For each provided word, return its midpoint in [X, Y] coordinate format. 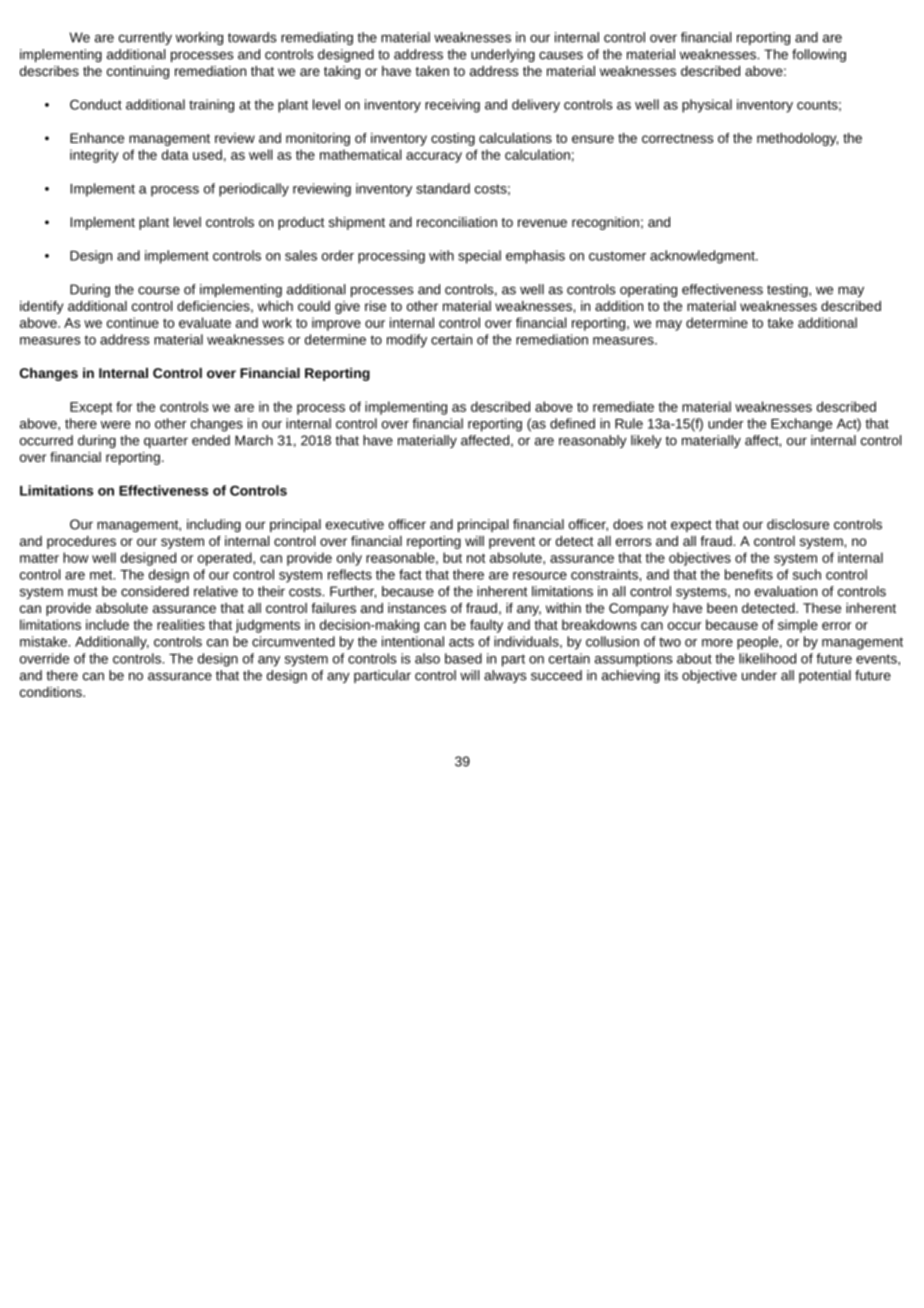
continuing [138, 72]
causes [561, 55]
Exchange [801, 425]
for [124, 406]
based [463, 658]
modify [407, 341]
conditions [52, 692]
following [819, 55]
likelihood [767, 658]
